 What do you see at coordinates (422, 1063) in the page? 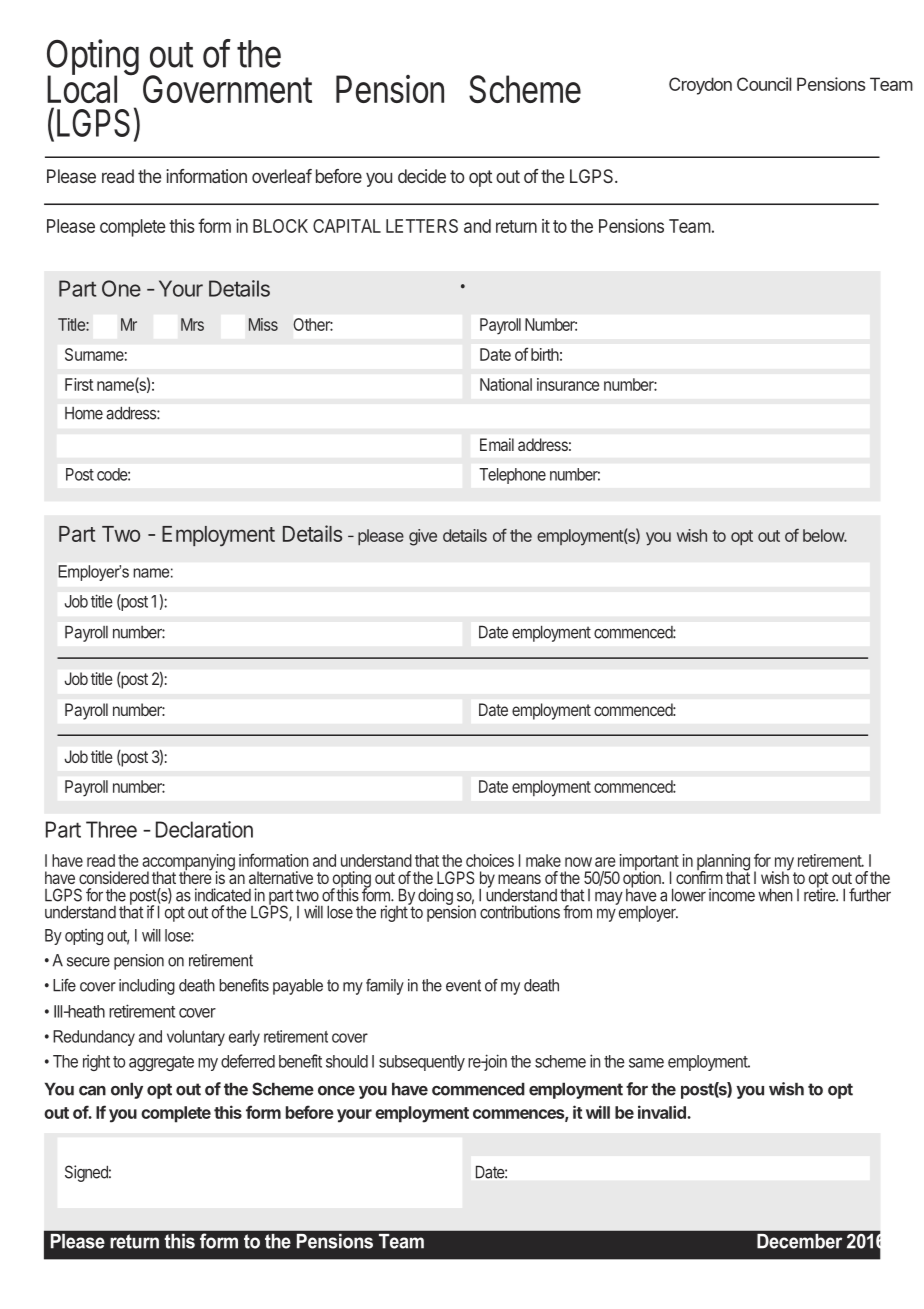
I see `subsequently` at bounding box center [422, 1063].
